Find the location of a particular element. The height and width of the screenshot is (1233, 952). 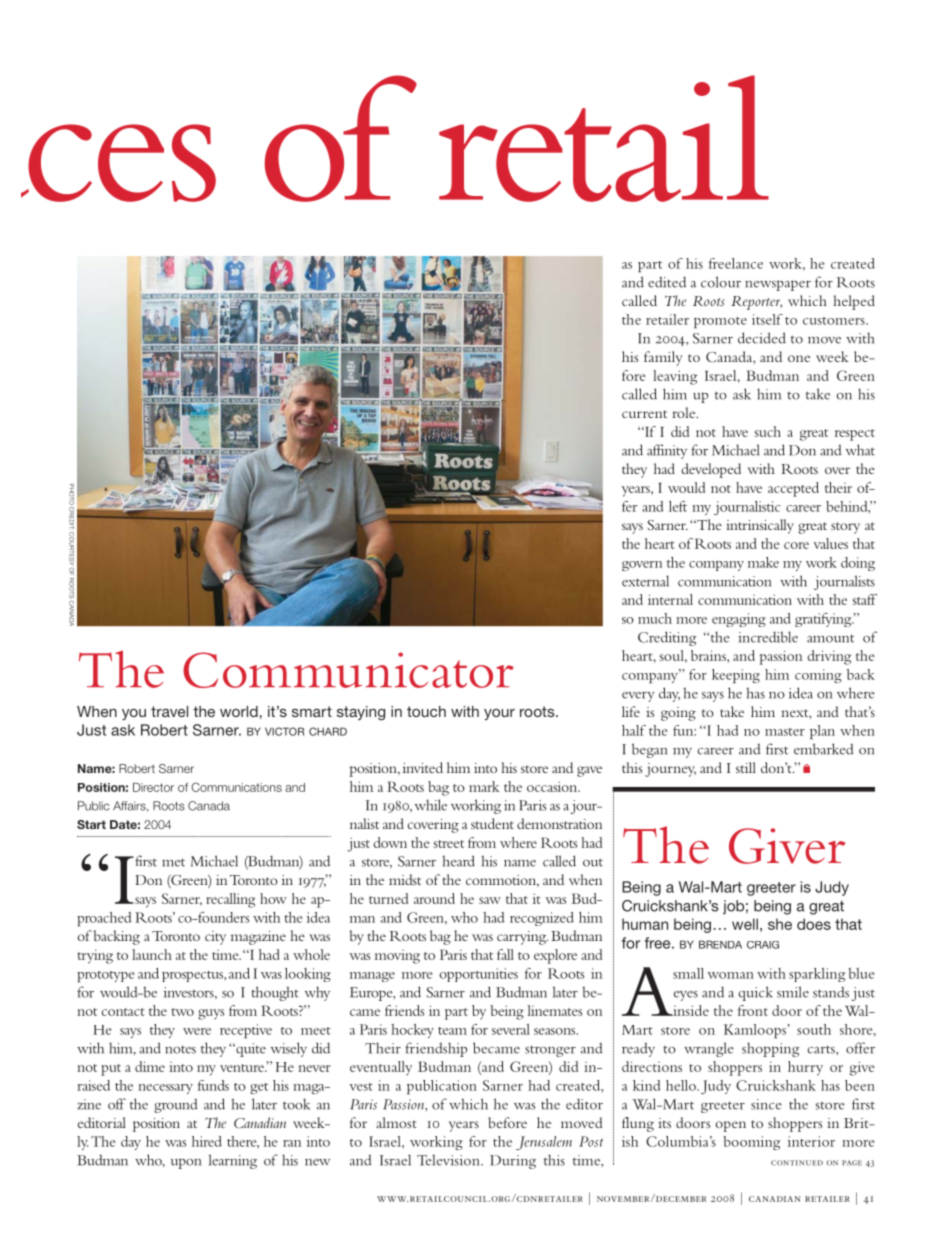

make is located at coordinates (763, 562).
